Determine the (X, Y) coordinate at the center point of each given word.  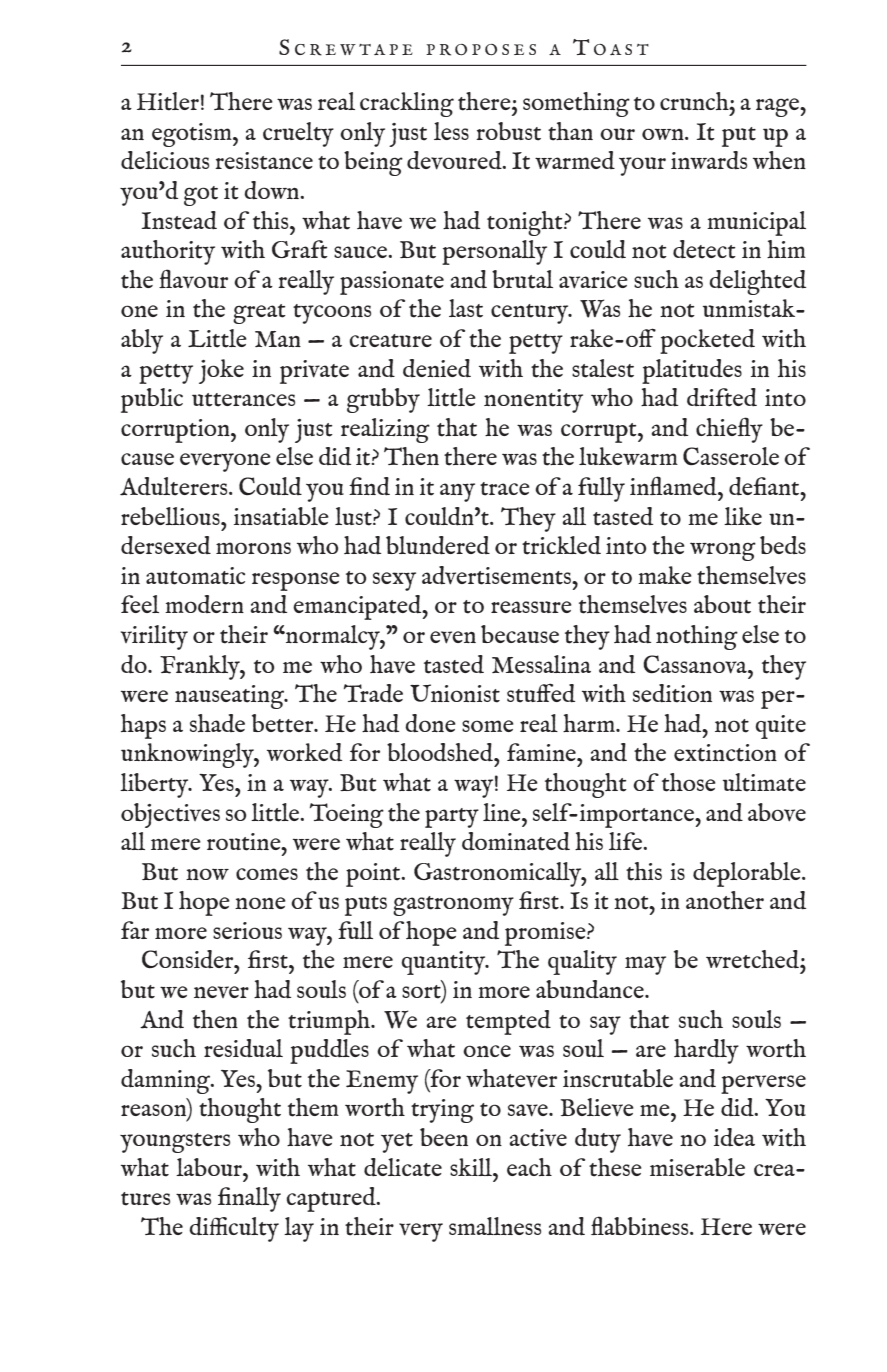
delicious (165, 160)
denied (437, 368)
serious (247, 930)
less (451, 131)
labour (210, 1167)
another (725, 900)
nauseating (230, 697)
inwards (709, 160)
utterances (243, 400)
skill (472, 1167)
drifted (722, 397)
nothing (697, 637)
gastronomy (453, 906)
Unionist (455, 693)
